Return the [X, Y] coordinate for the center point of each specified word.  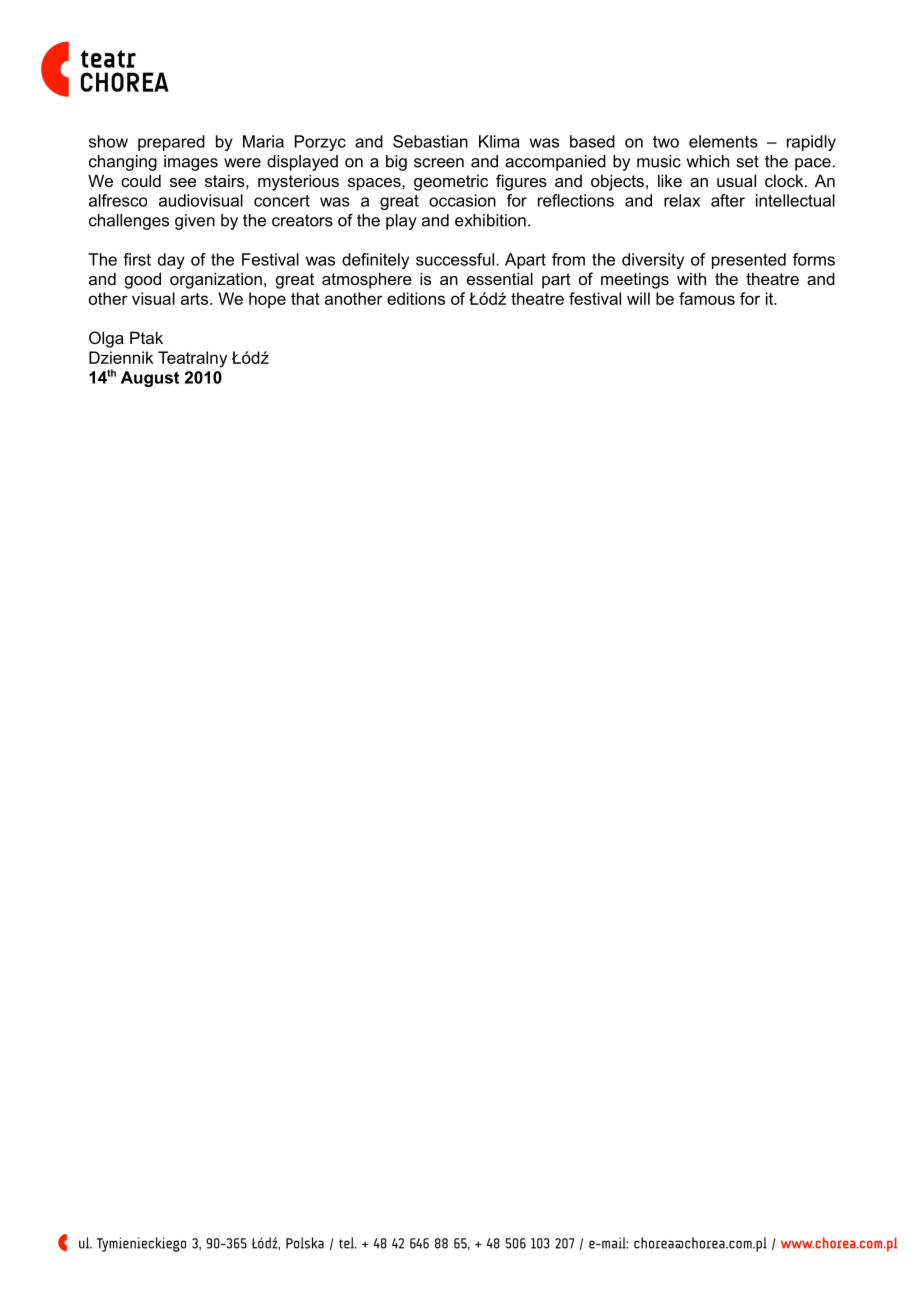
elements [723, 141]
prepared [171, 143]
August [150, 379]
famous [707, 298]
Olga [106, 339]
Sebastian [430, 141]
